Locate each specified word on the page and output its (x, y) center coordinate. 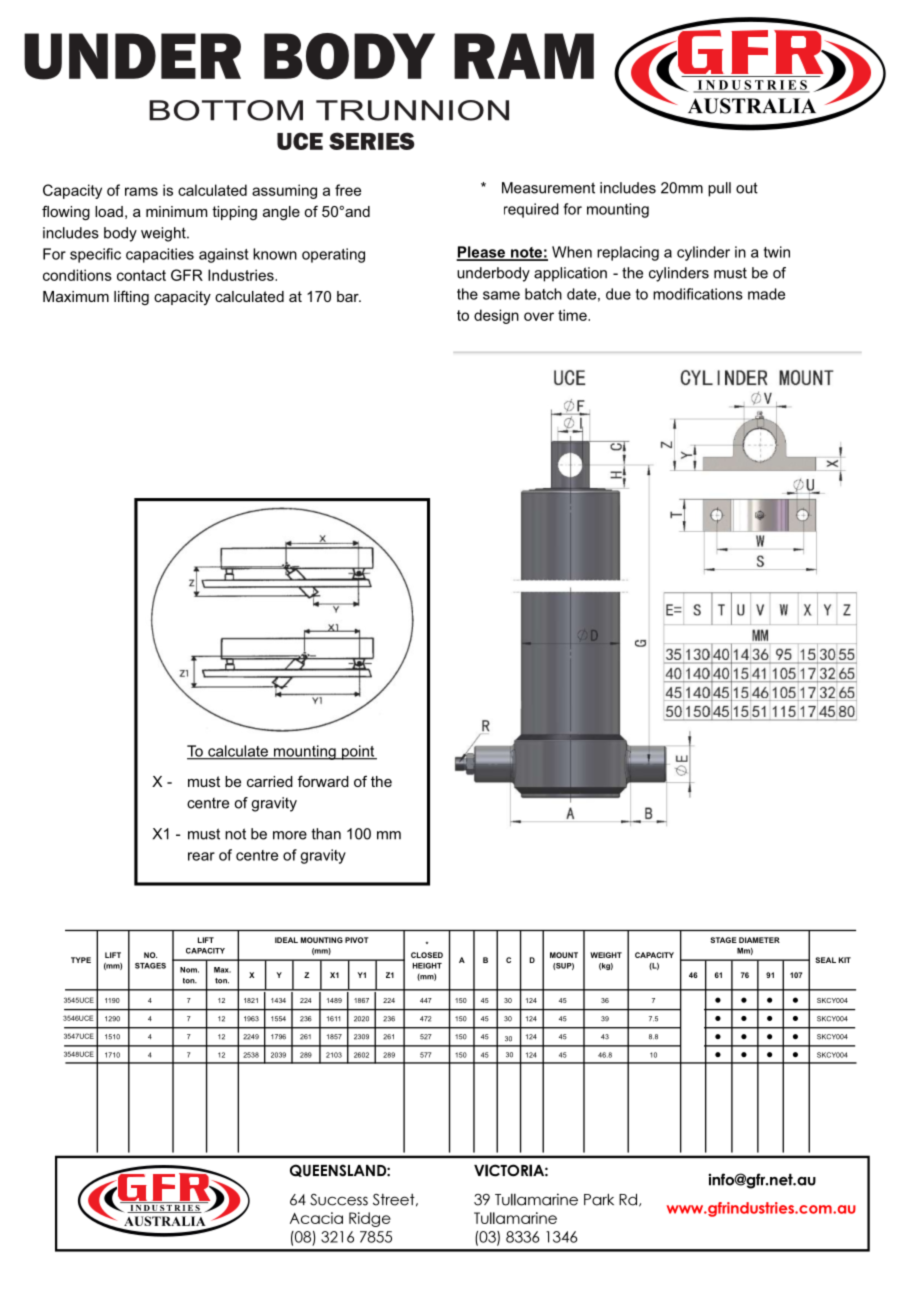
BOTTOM (226, 110)
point (358, 752)
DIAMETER (759, 940)
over (539, 316)
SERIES (372, 141)
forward (323, 781)
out (747, 188)
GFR (187, 275)
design (496, 316)
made (766, 294)
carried (270, 781)
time (573, 315)
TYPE (81, 960)
